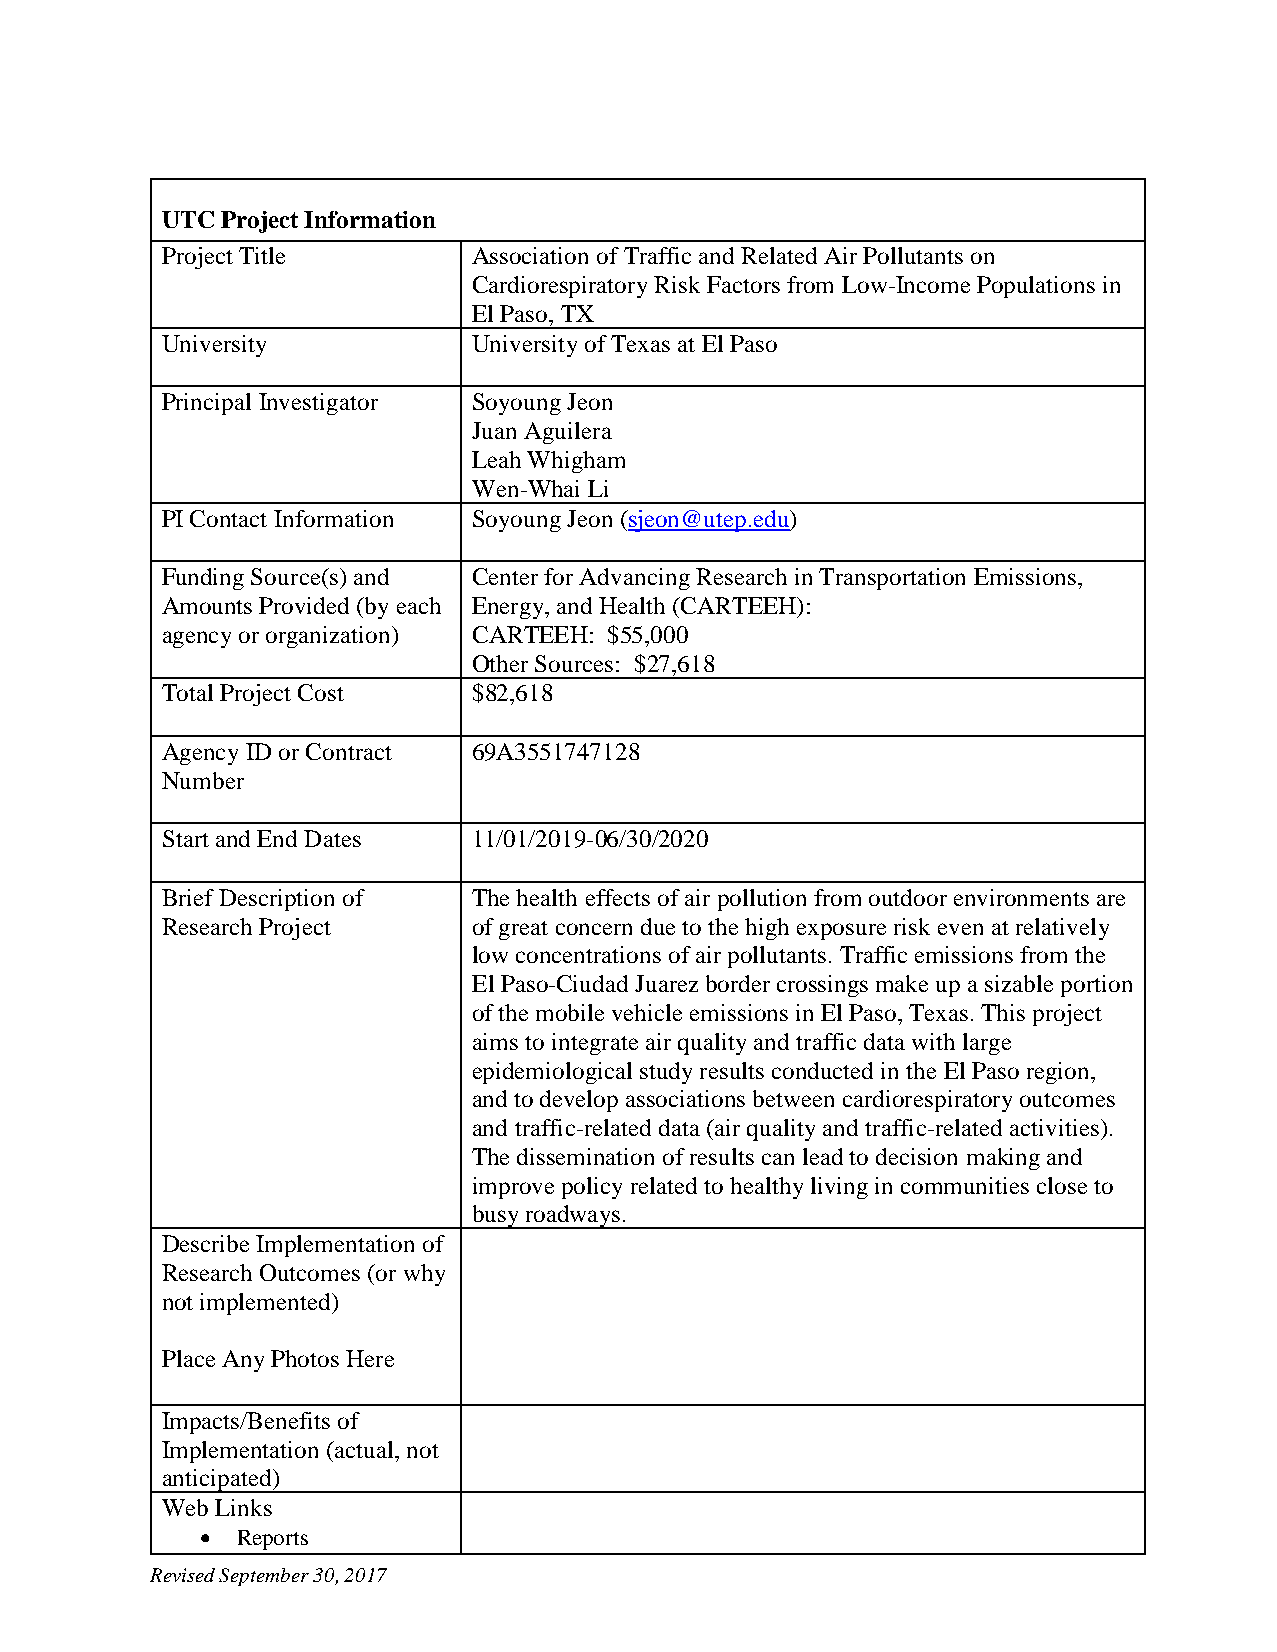  I want to click on Other, so click(500, 663).
